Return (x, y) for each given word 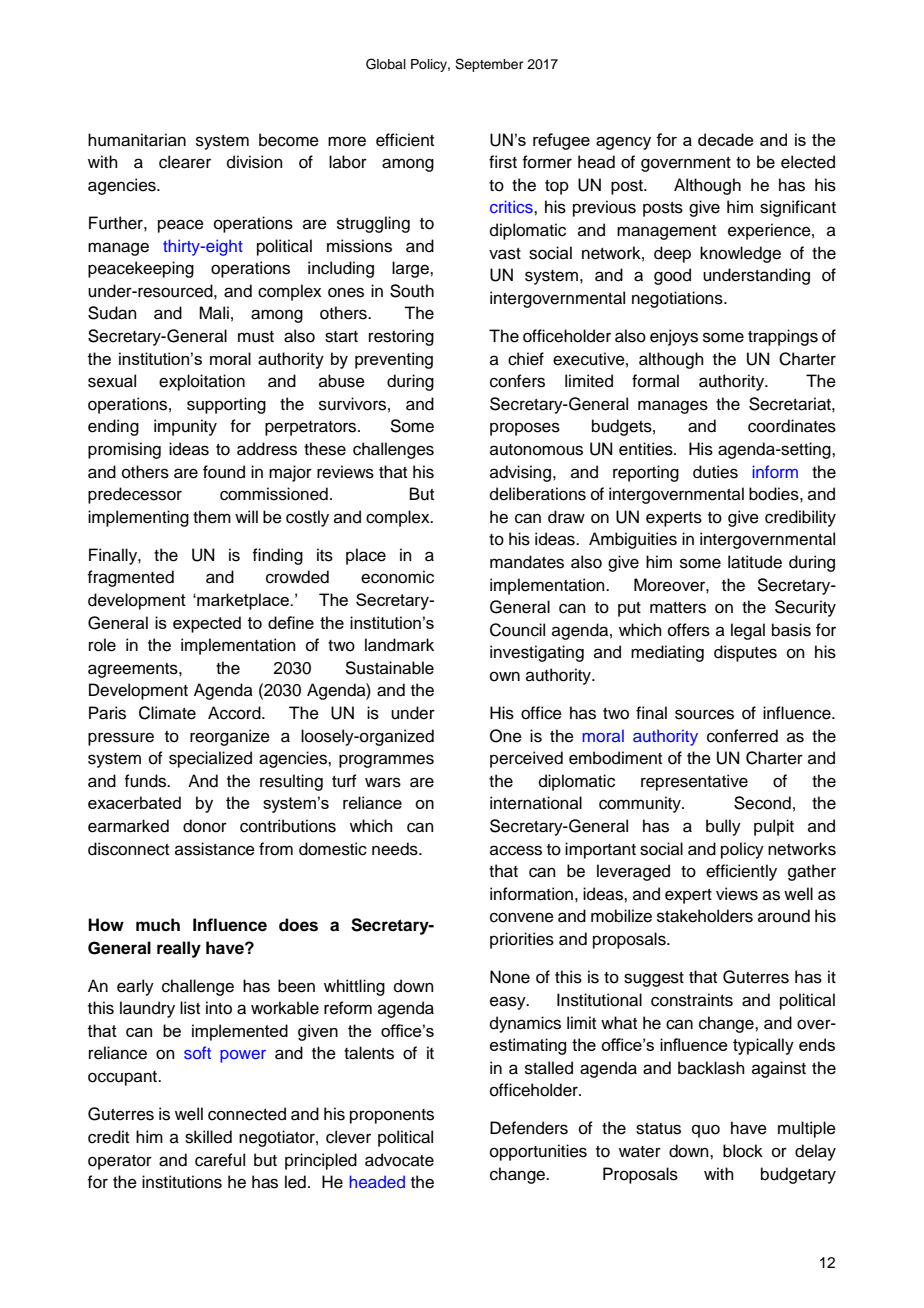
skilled (208, 1137)
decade (726, 139)
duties (715, 472)
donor (205, 826)
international (536, 803)
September (489, 65)
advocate (399, 1160)
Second (762, 803)
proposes (525, 429)
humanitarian (137, 140)
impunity (185, 427)
